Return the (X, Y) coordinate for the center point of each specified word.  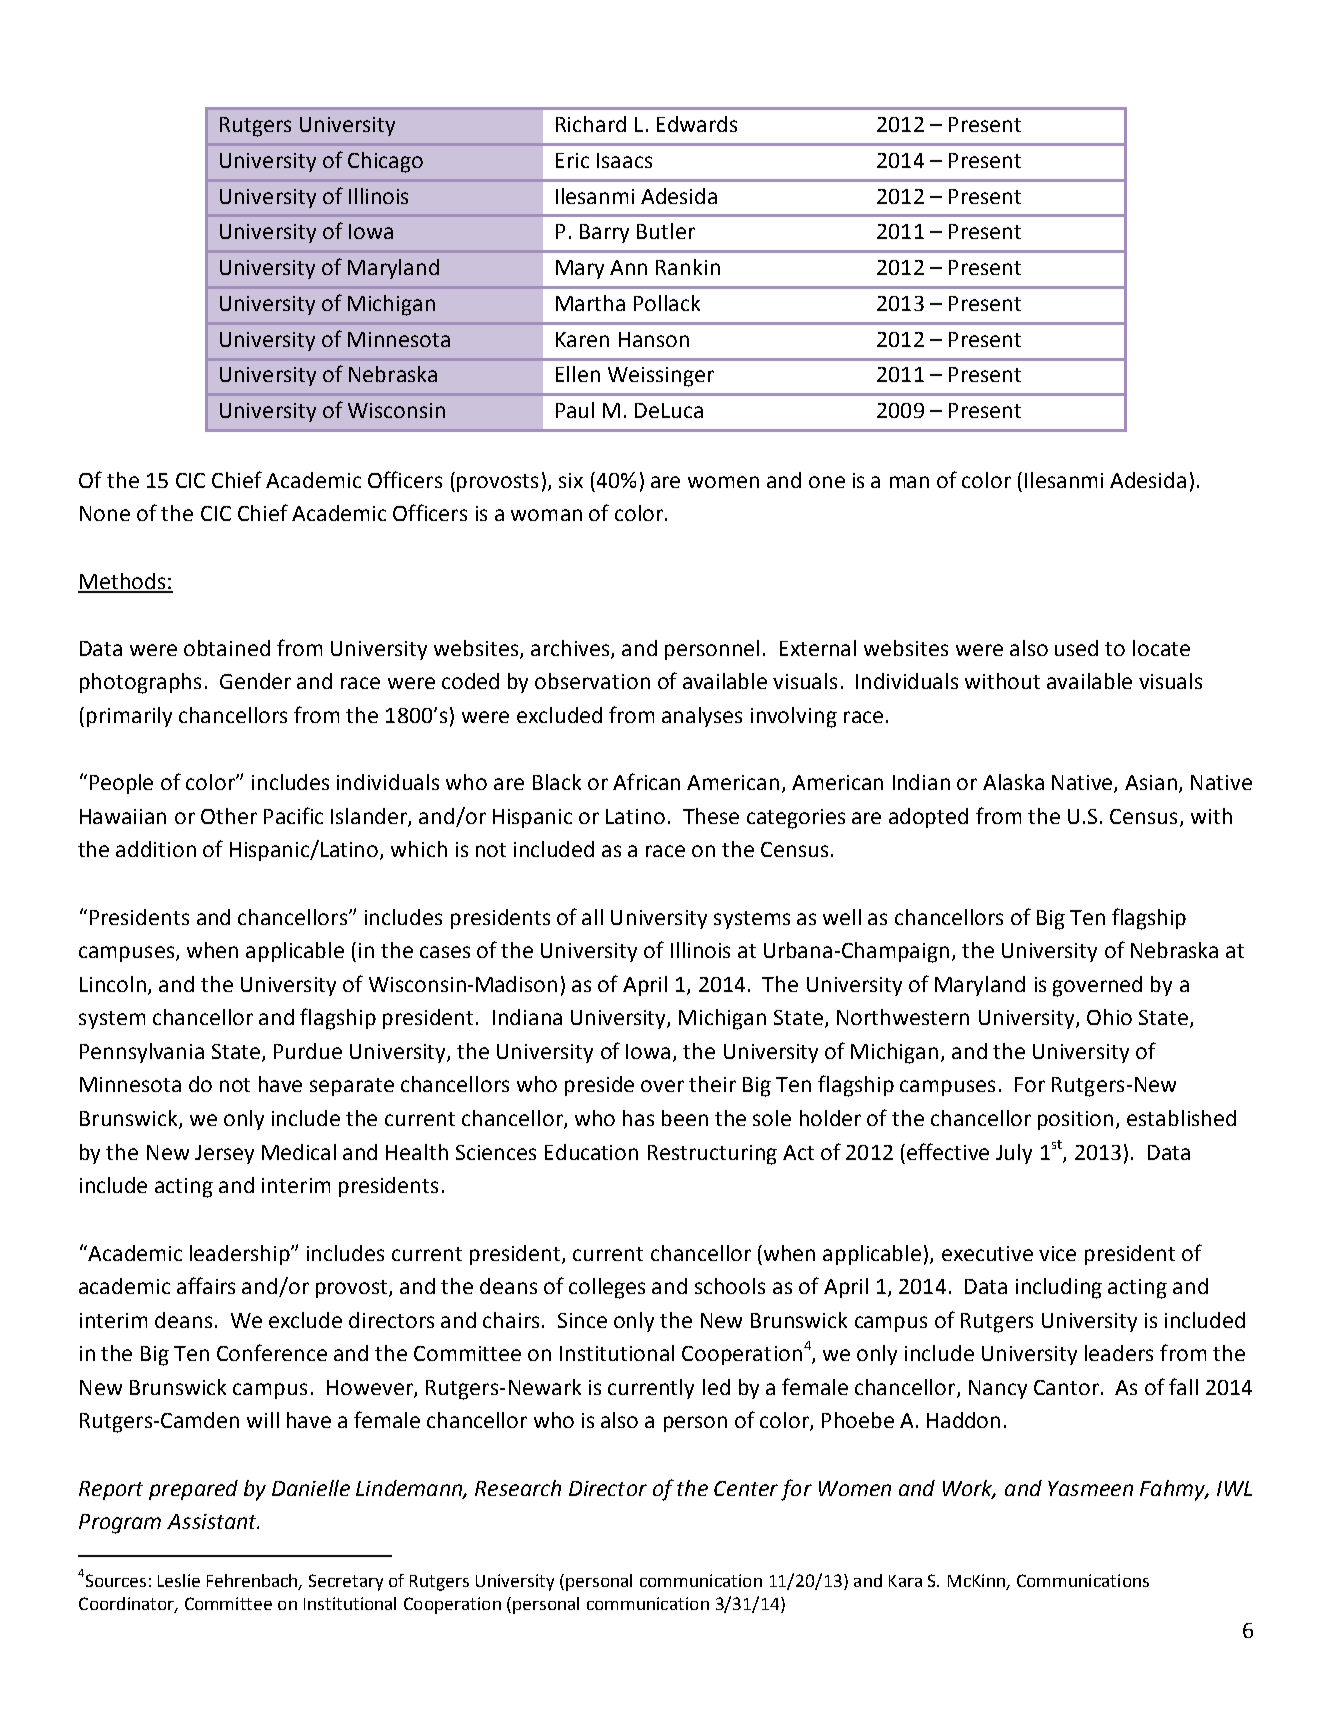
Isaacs (624, 160)
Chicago (385, 162)
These (711, 816)
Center (746, 1488)
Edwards (697, 124)
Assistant (213, 1521)
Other (229, 816)
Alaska (1013, 782)
